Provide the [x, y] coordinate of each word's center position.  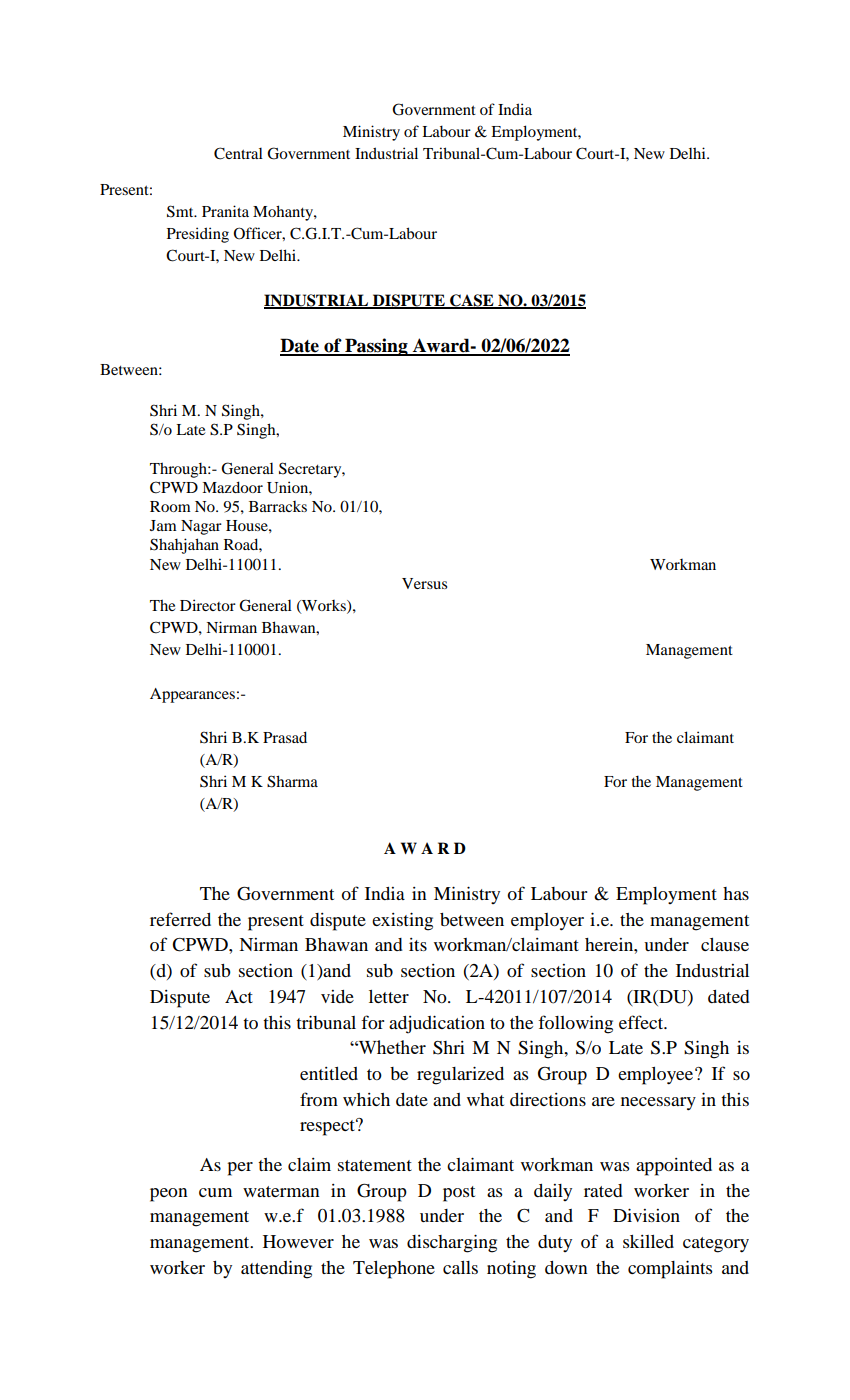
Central [238, 153]
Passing [376, 347]
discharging [452, 1243]
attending [276, 1269]
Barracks [278, 506]
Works [324, 606]
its [418, 944]
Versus [424, 583]
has [736, 893]
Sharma [292, 781]
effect [642, 1022]
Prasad [285, 737]
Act [239, 996]
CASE [472, 301]
